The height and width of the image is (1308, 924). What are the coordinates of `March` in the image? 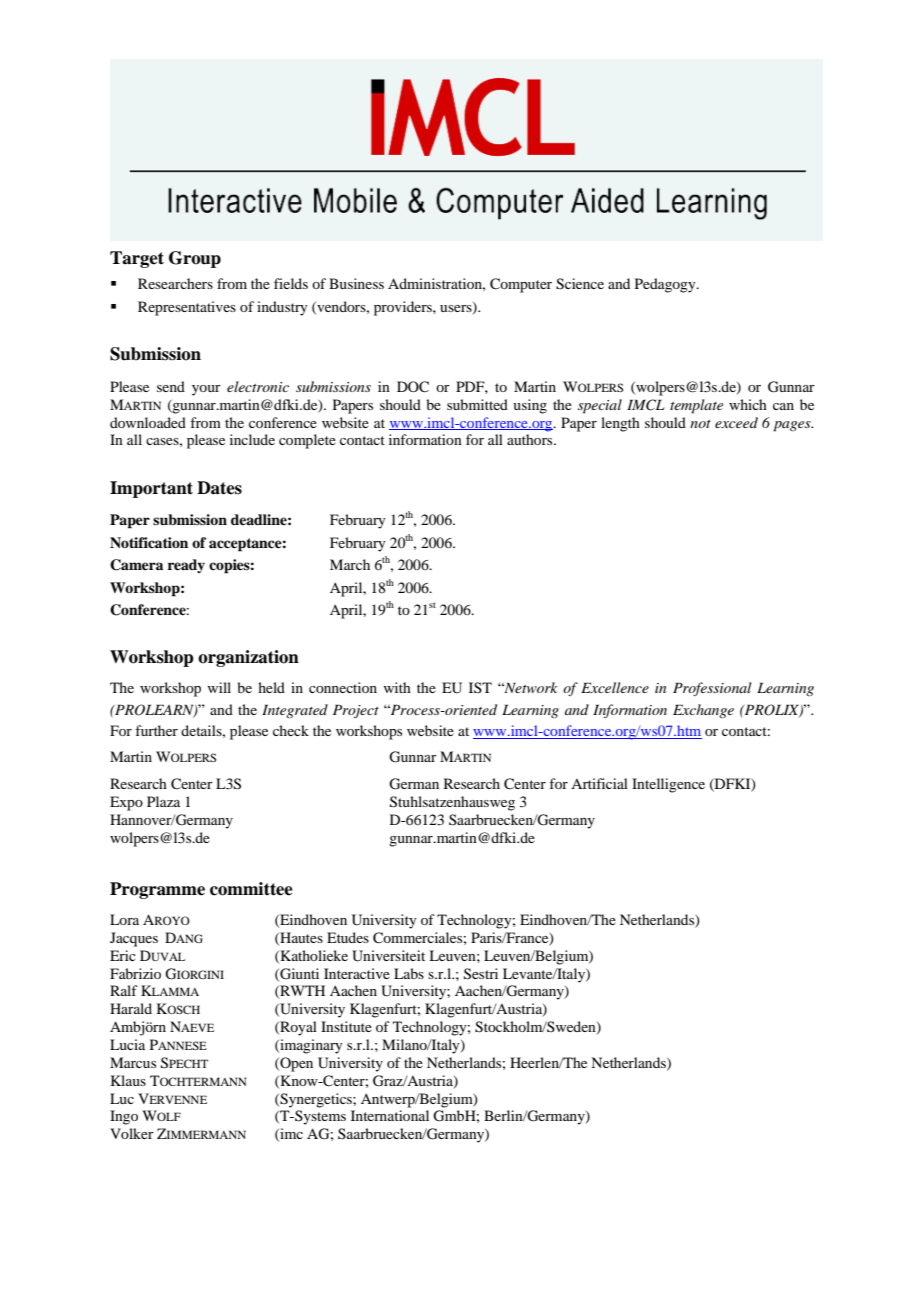 It's located at (350, 564).
